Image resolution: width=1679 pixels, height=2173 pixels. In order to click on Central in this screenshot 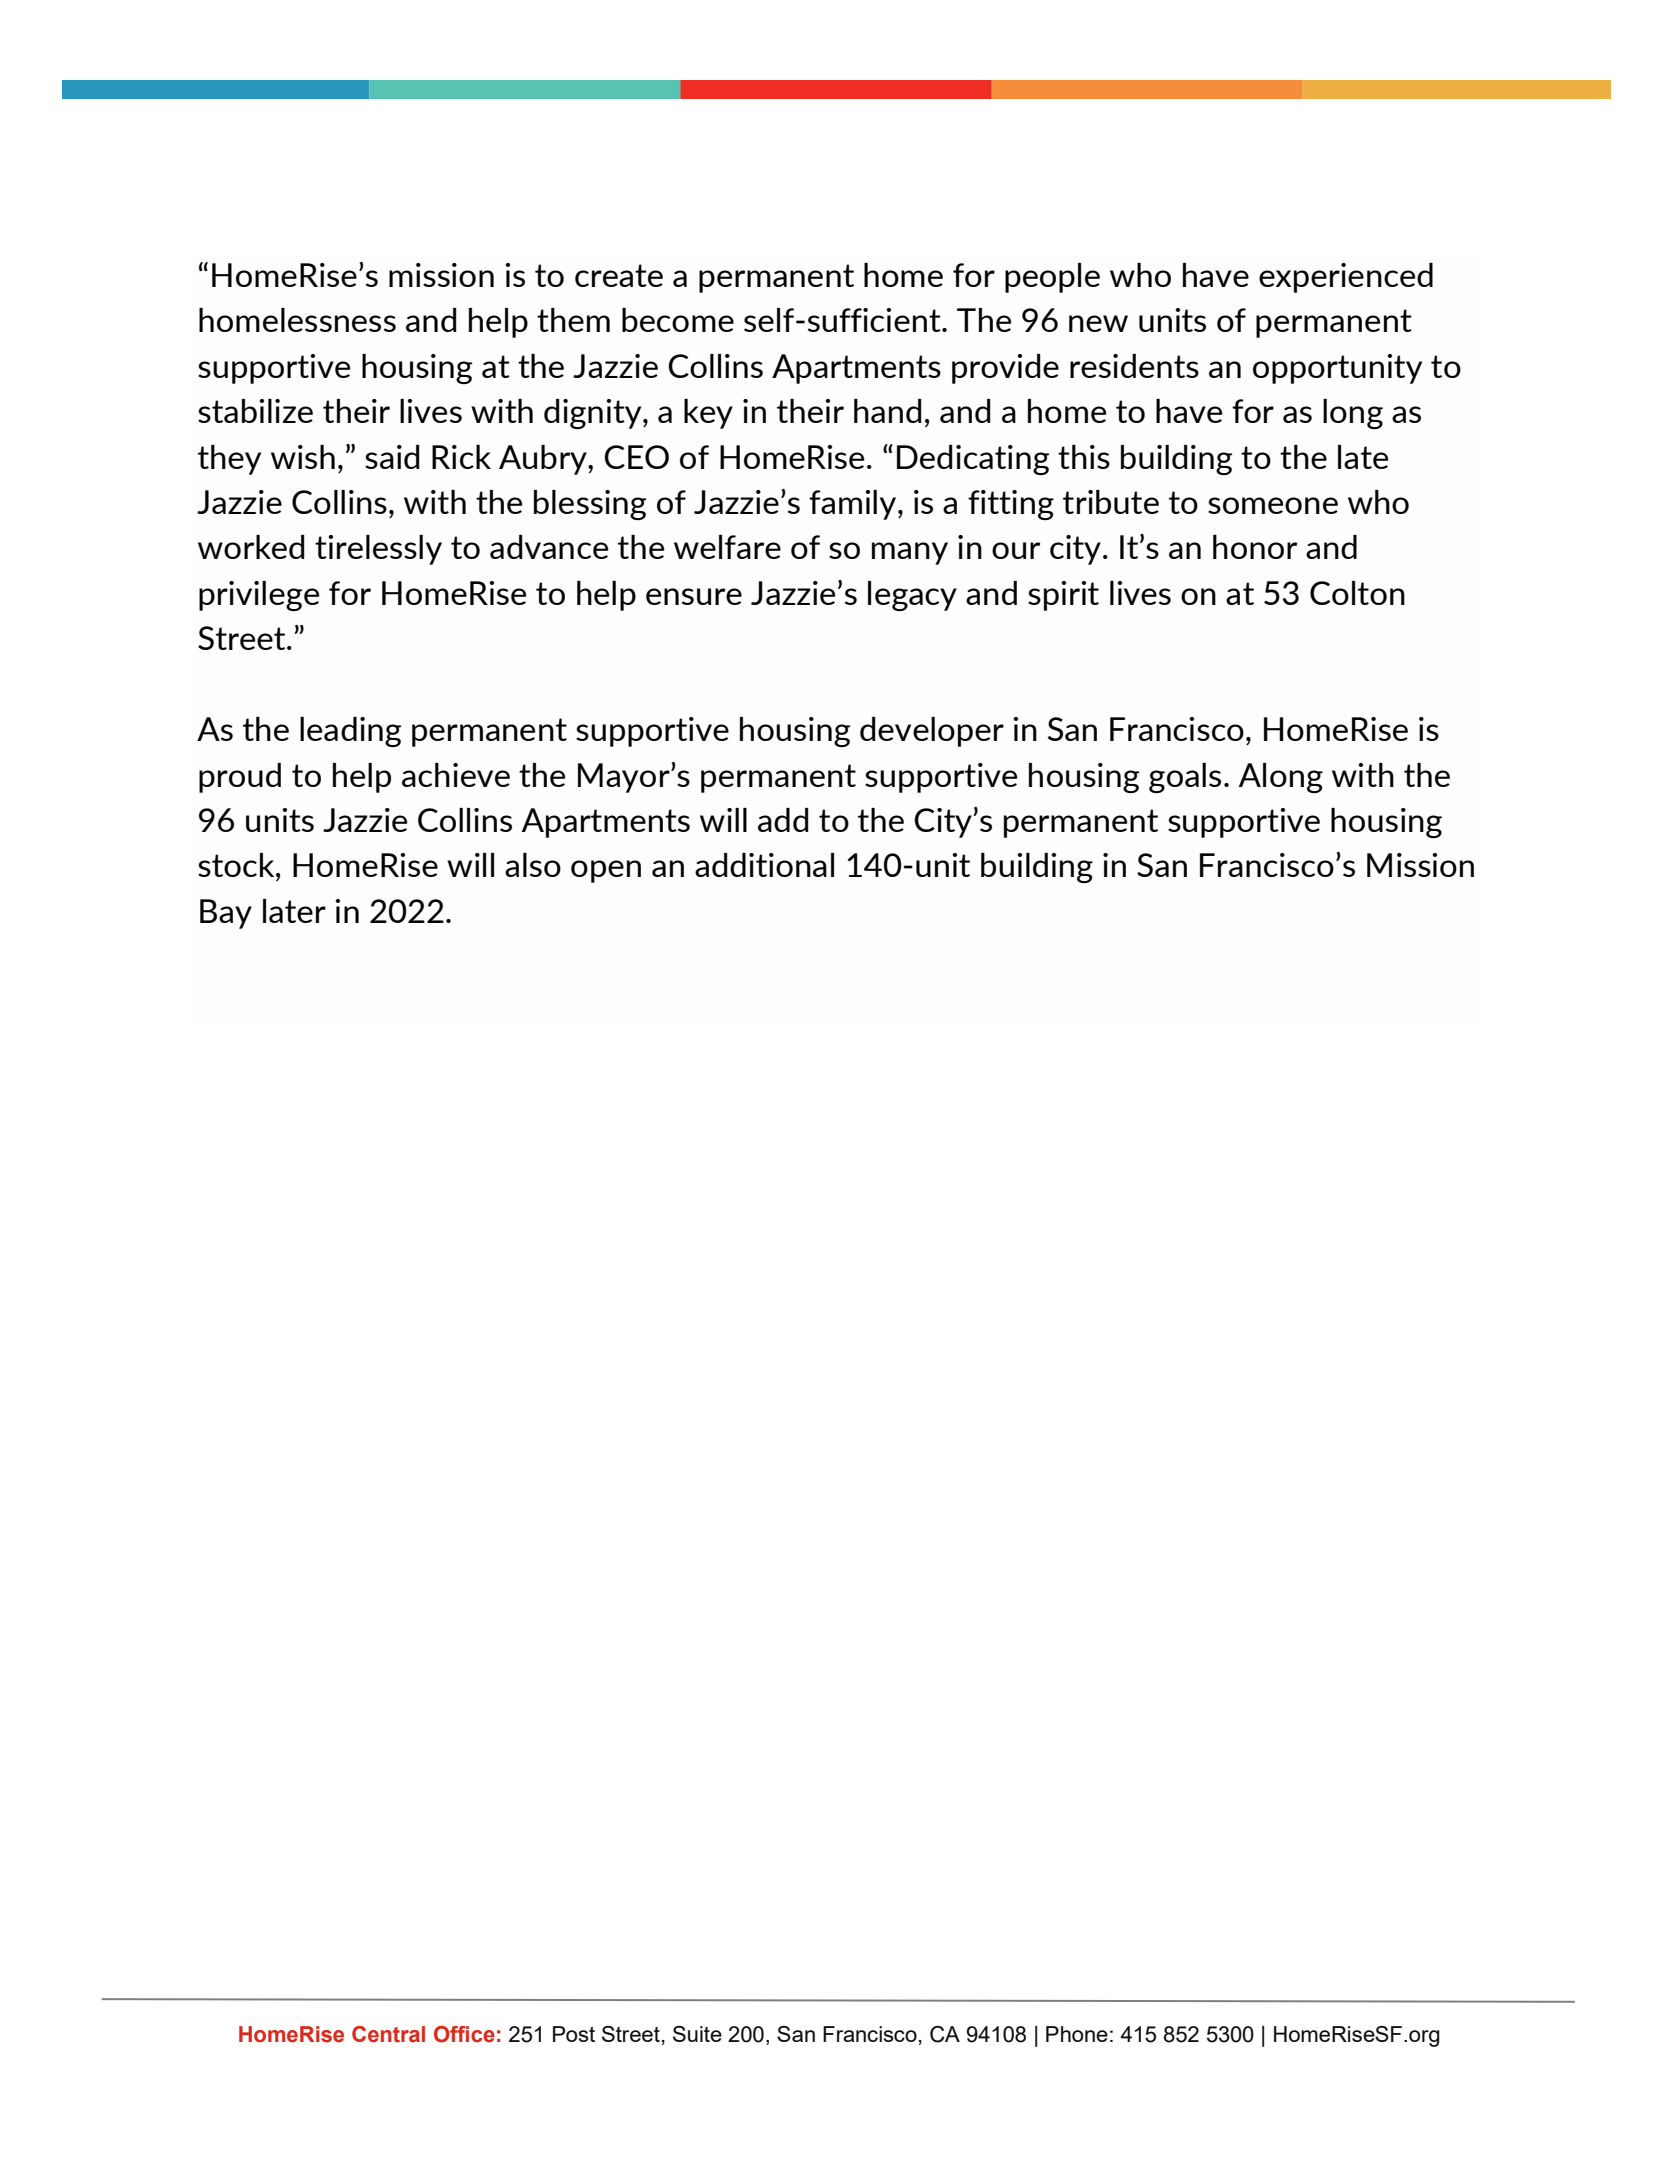, I will do `click(388, 2034)`.
